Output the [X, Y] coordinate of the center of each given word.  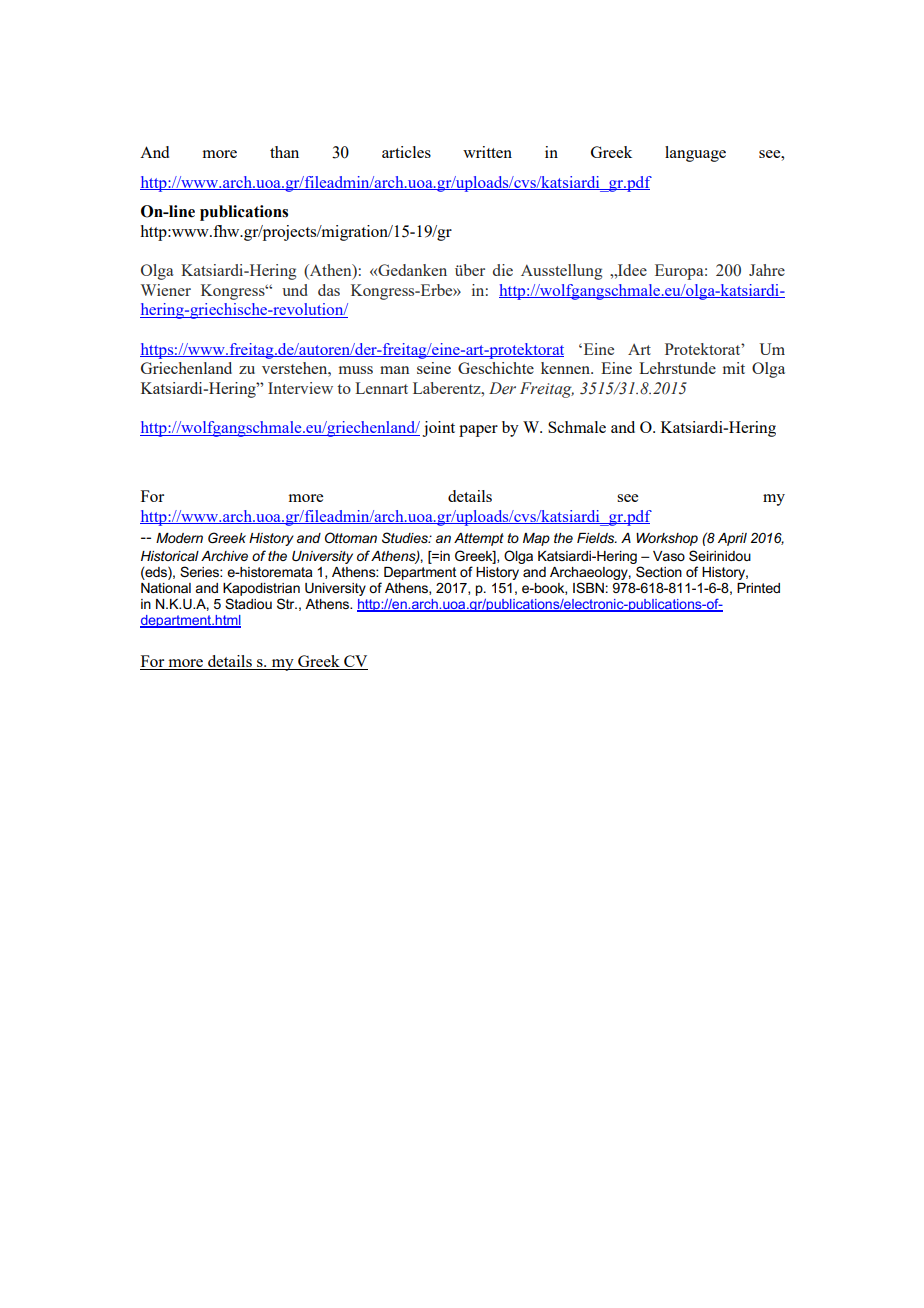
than [284, 152]
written [487, 152]
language [695, 154]
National [166, 588]
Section [659, 571]
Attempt [479, 539]
